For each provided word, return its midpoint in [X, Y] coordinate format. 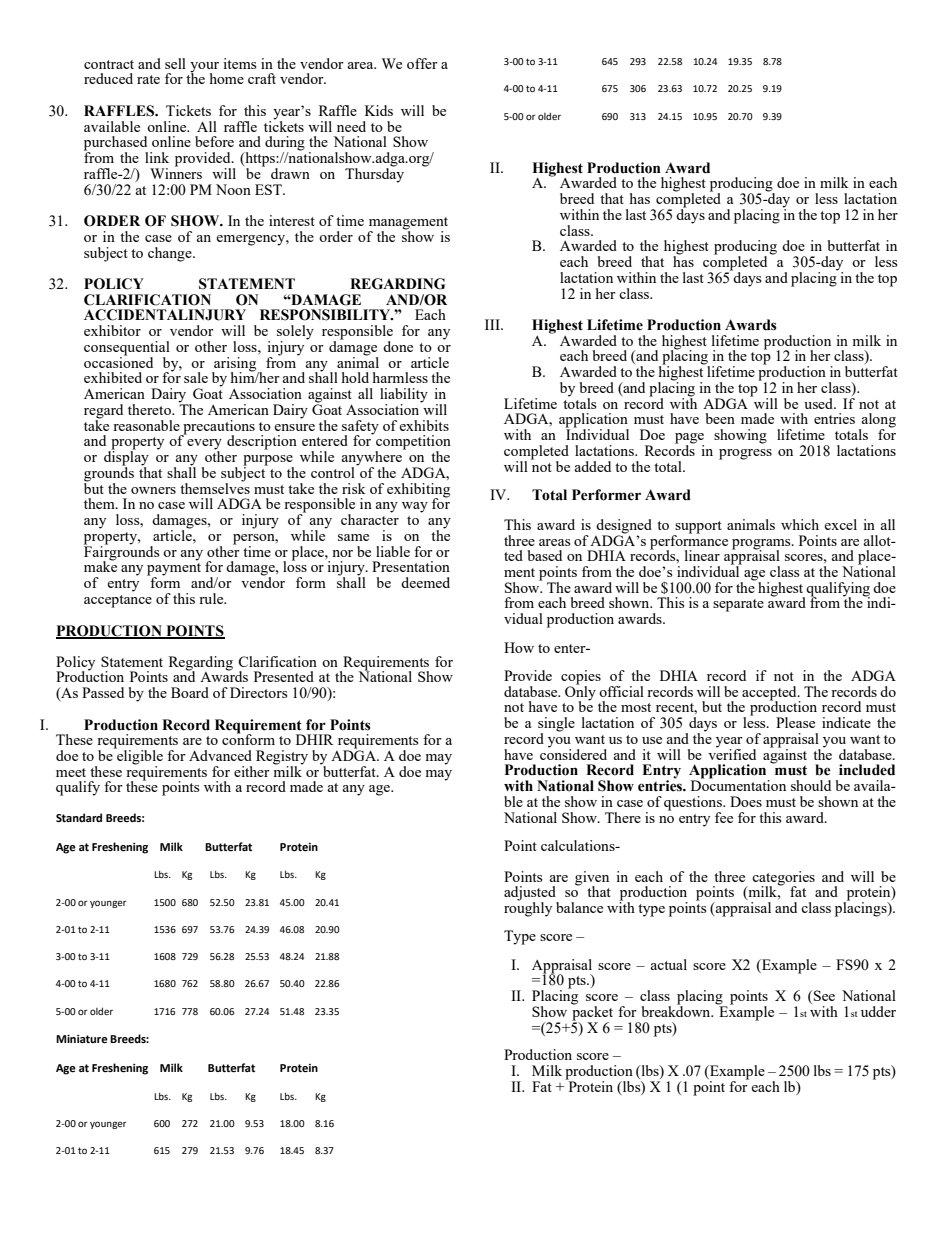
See [823, 995]
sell [175, 63]
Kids [379, 110]
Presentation [411, 566]
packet [592, 1013]
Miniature [82, 1039]
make [100, 565]
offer [422, 63]
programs [762, 545]
